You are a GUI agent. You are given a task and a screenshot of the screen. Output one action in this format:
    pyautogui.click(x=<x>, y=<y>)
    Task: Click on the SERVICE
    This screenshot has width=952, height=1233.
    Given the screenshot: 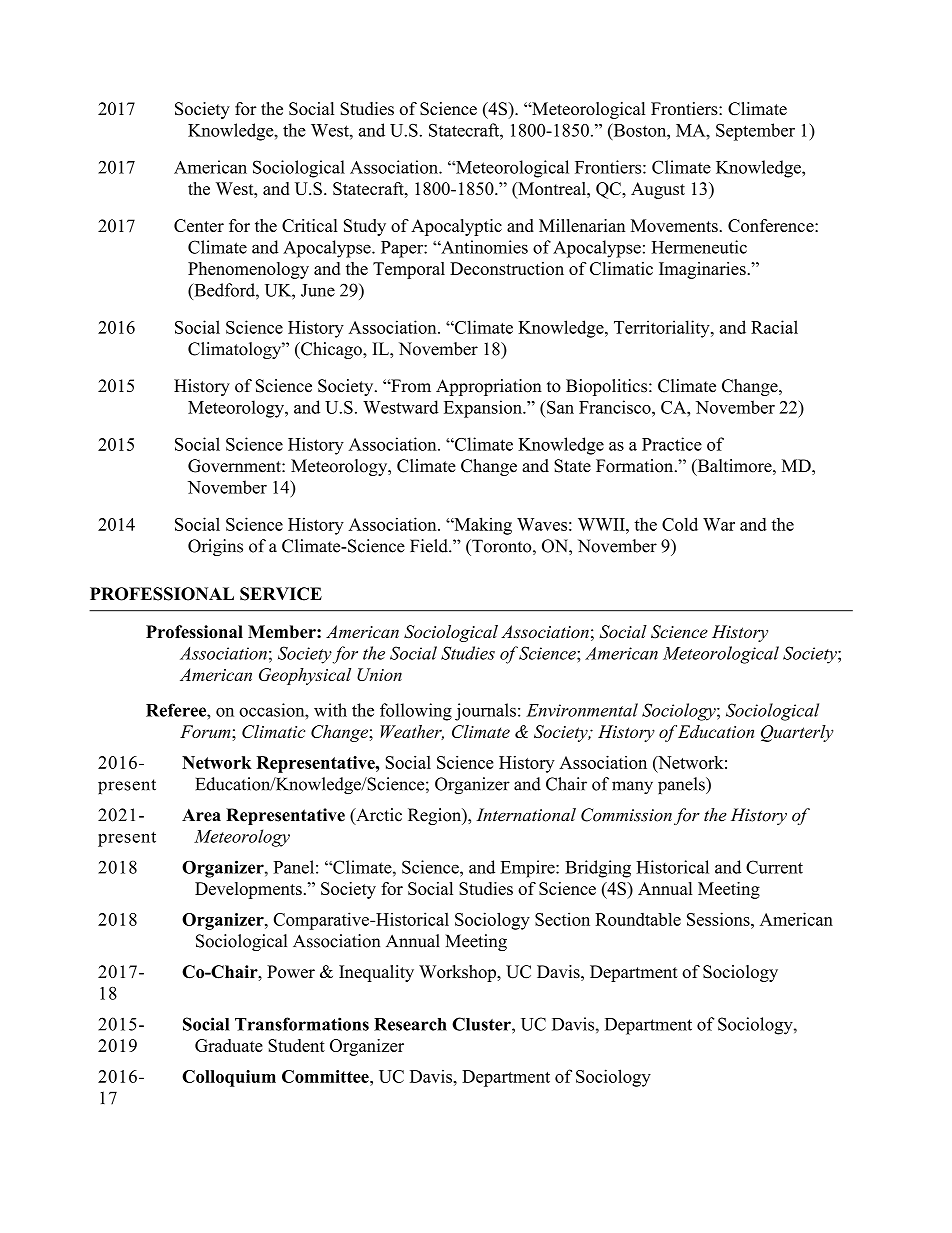 What is the action you would take?
    pyautogui.click(x=281, y=594)
